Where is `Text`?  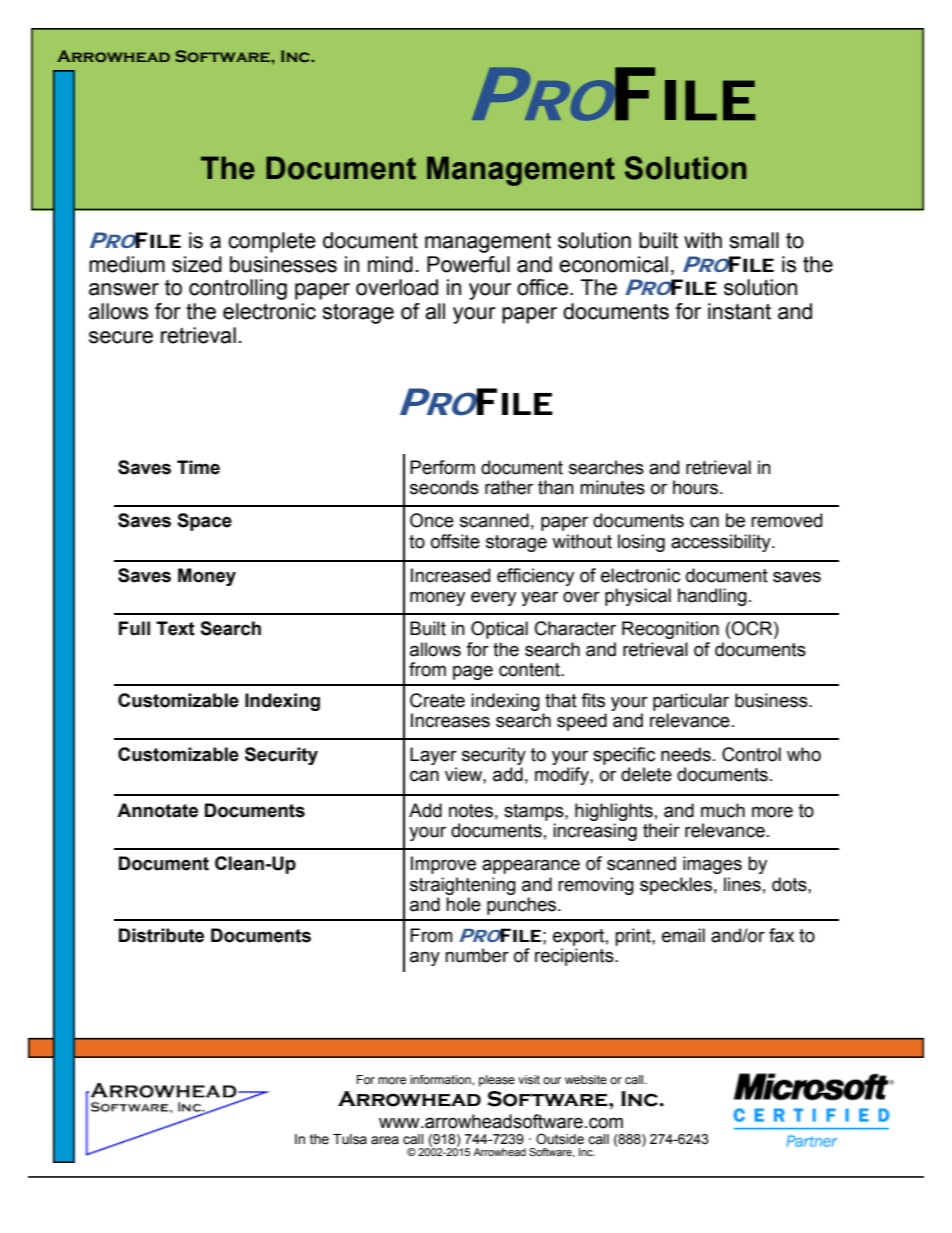 Text is located at coordinates (175, 628).
